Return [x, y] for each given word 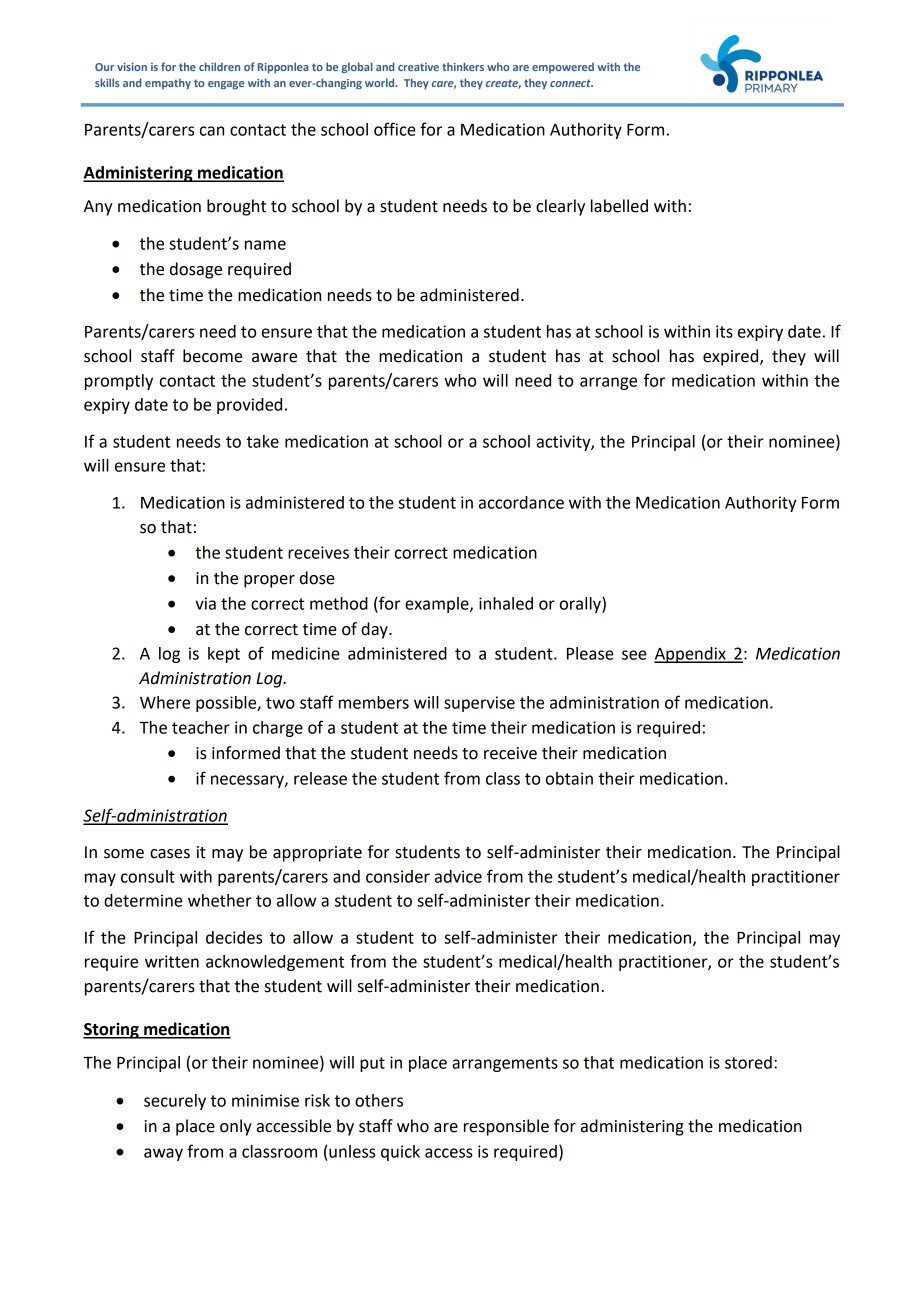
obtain [569, 778]
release [320, 778]
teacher [201, 727]
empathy [168, 84]
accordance [521, 502]
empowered [563, 68]
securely [175, 1102]
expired [732, 357]
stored [748, 1062]
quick [400, 1153]
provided [249, 406]
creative [418, 67]
